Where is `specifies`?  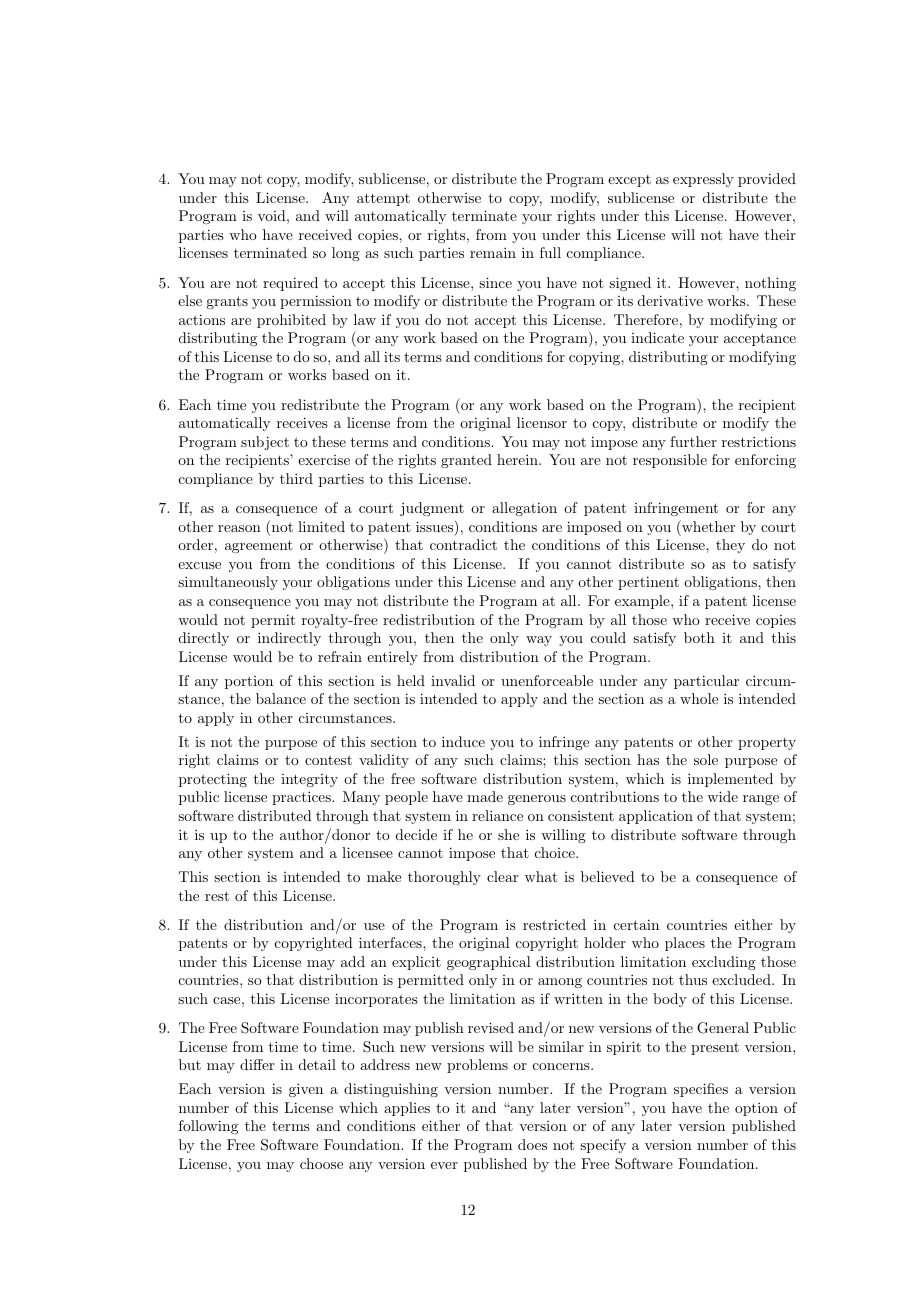
specifies is located at coordinates (701, 1090).
